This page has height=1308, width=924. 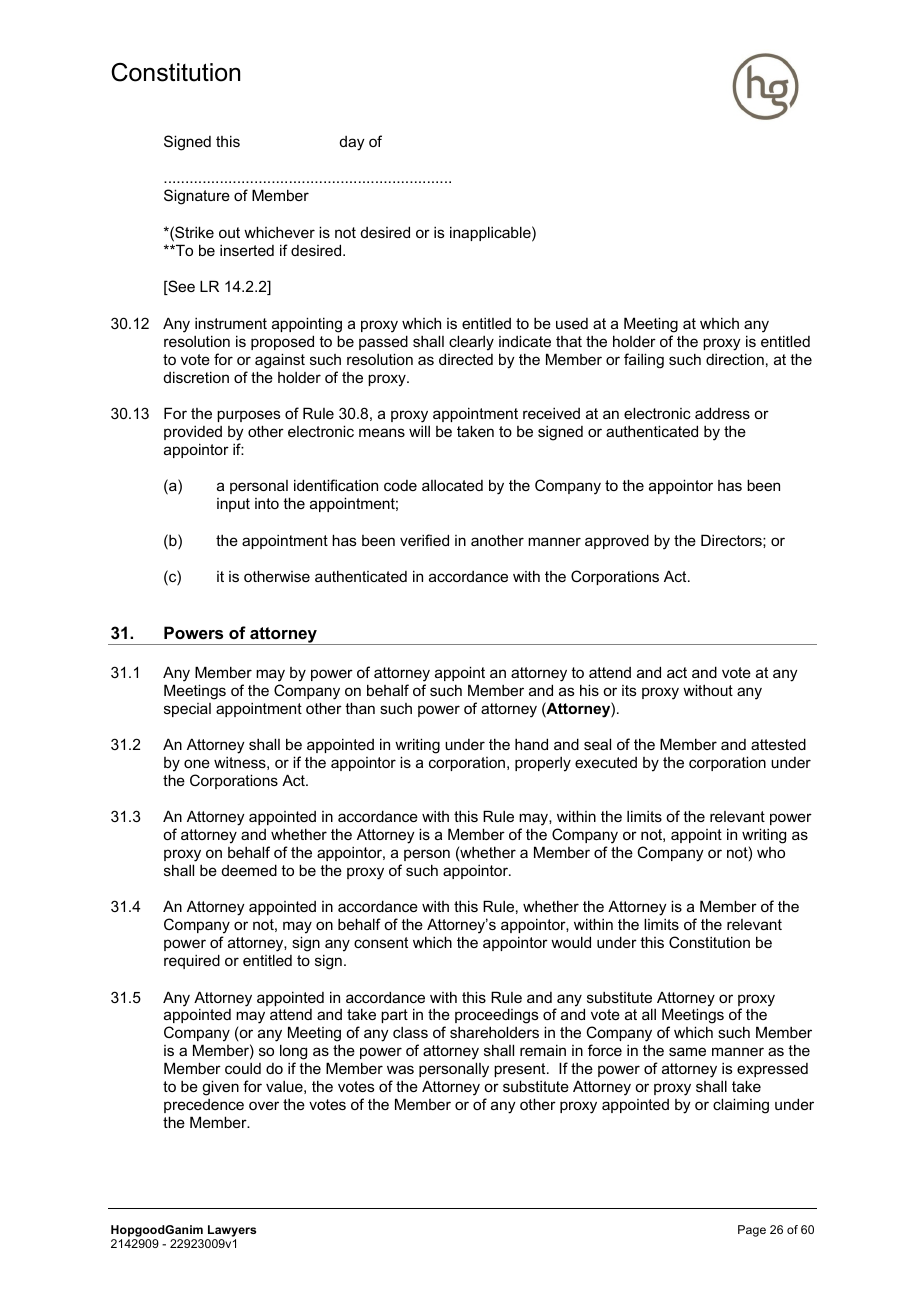 I want to click on hand, so click(x=531, y=744).
